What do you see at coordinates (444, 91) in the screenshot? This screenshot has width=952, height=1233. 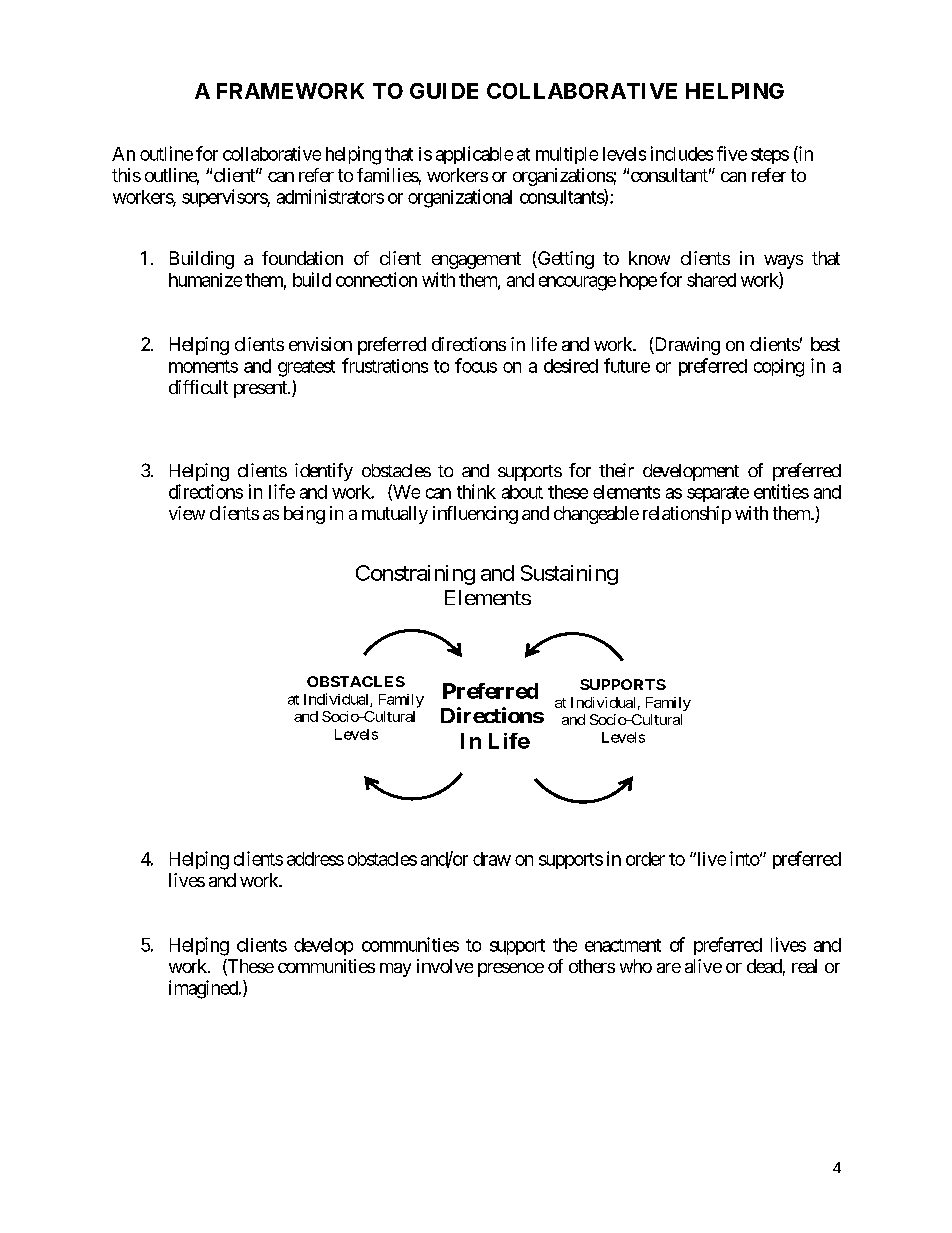 I see `GUIDE` at bounding box center [444, 91].
